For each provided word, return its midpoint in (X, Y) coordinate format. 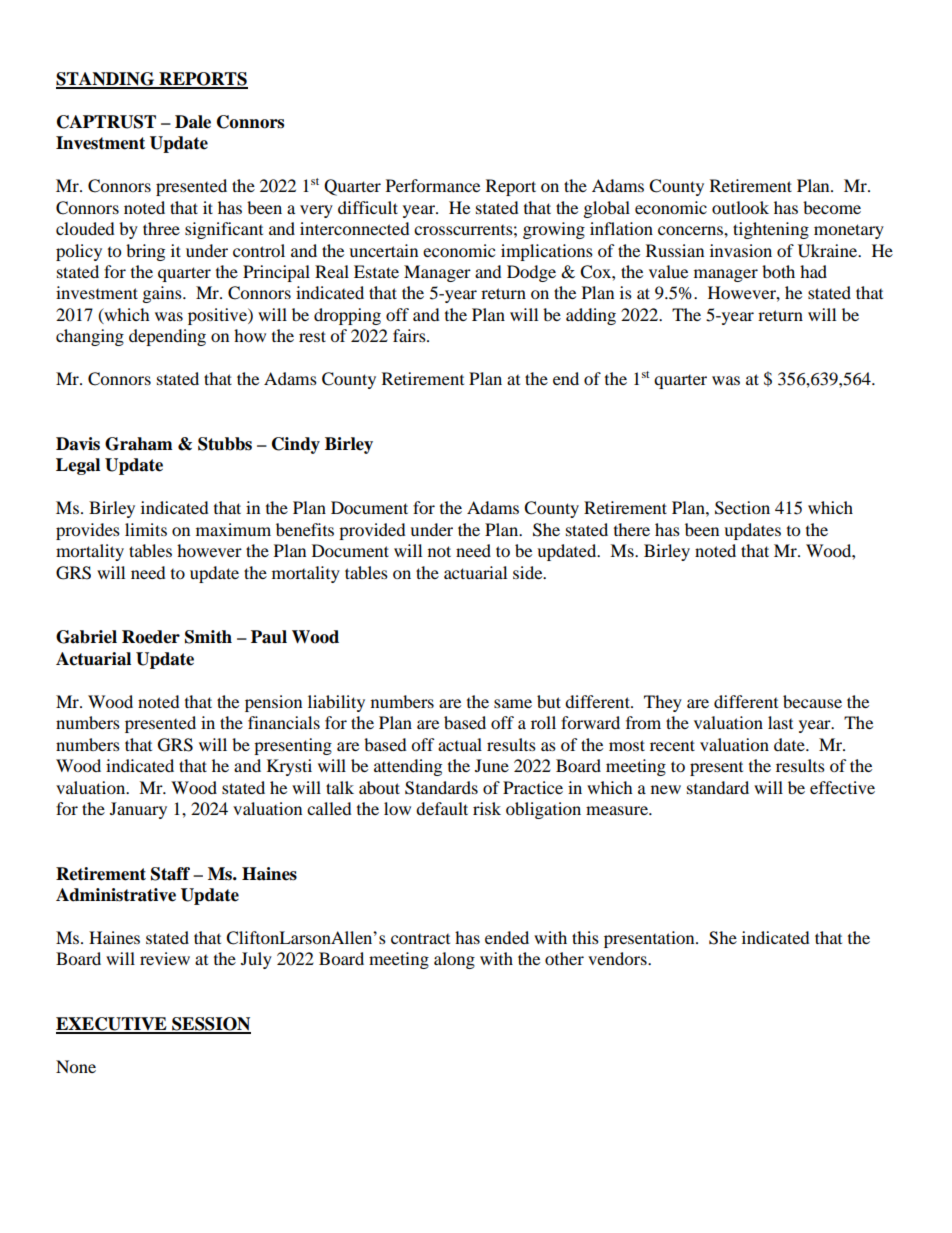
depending (167, 337)
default (442, 808)
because (812, 701)
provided (372, 531)
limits (146, 529)
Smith (208, 637)
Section (742, 508)
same (513, 703)
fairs (410, 335)
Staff (170, 874)
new (666, 789)
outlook (740, 207)
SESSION (210, 1025)
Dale (193, 122)
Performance (433, 185)
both (778, 271)
